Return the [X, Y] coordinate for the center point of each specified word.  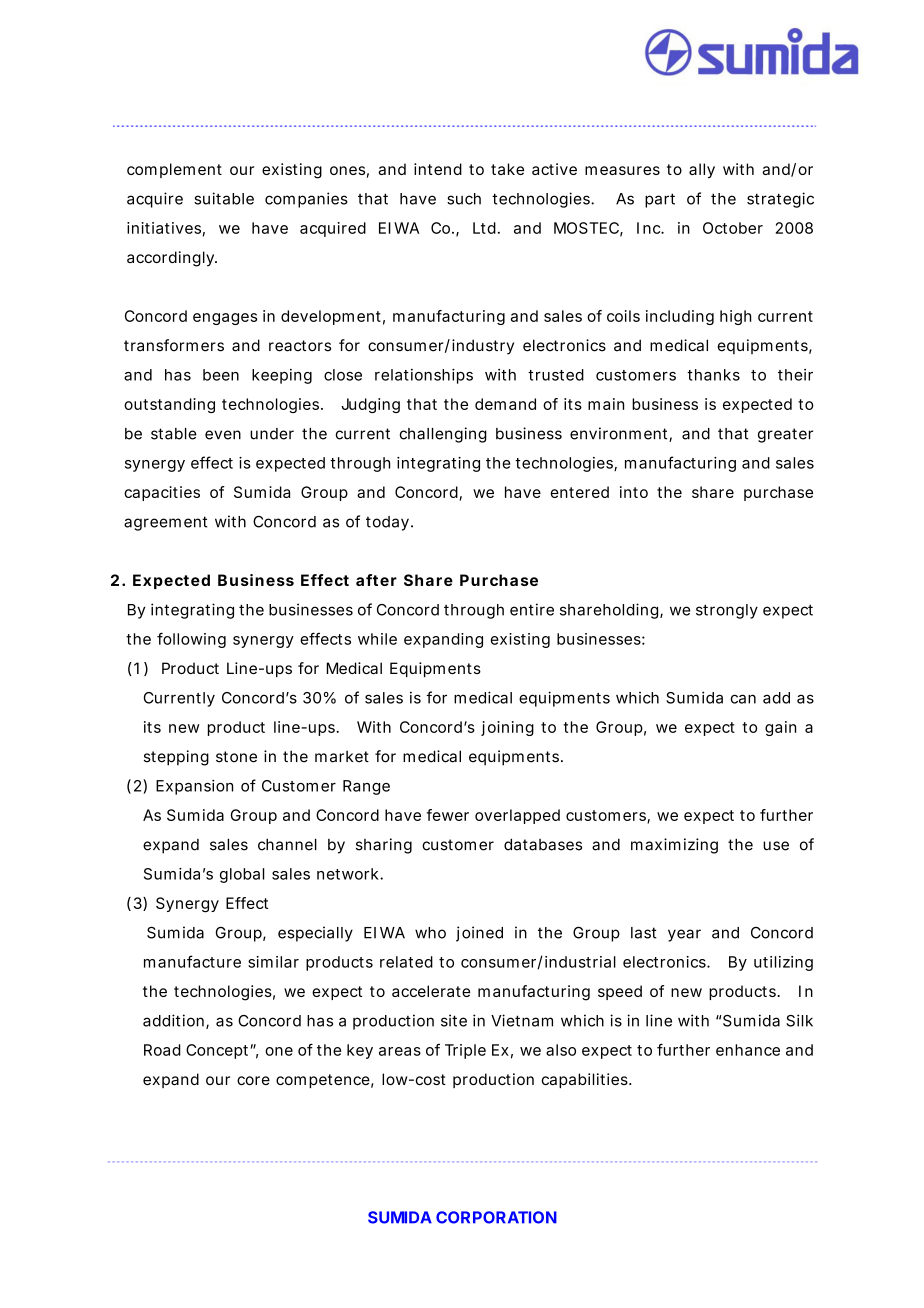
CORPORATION [496, 1217]
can [743, 699]
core [253, 1080]
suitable [224, 198]
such [464, 199]
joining [507, 728]
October [733, 228]
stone [236, 757]
